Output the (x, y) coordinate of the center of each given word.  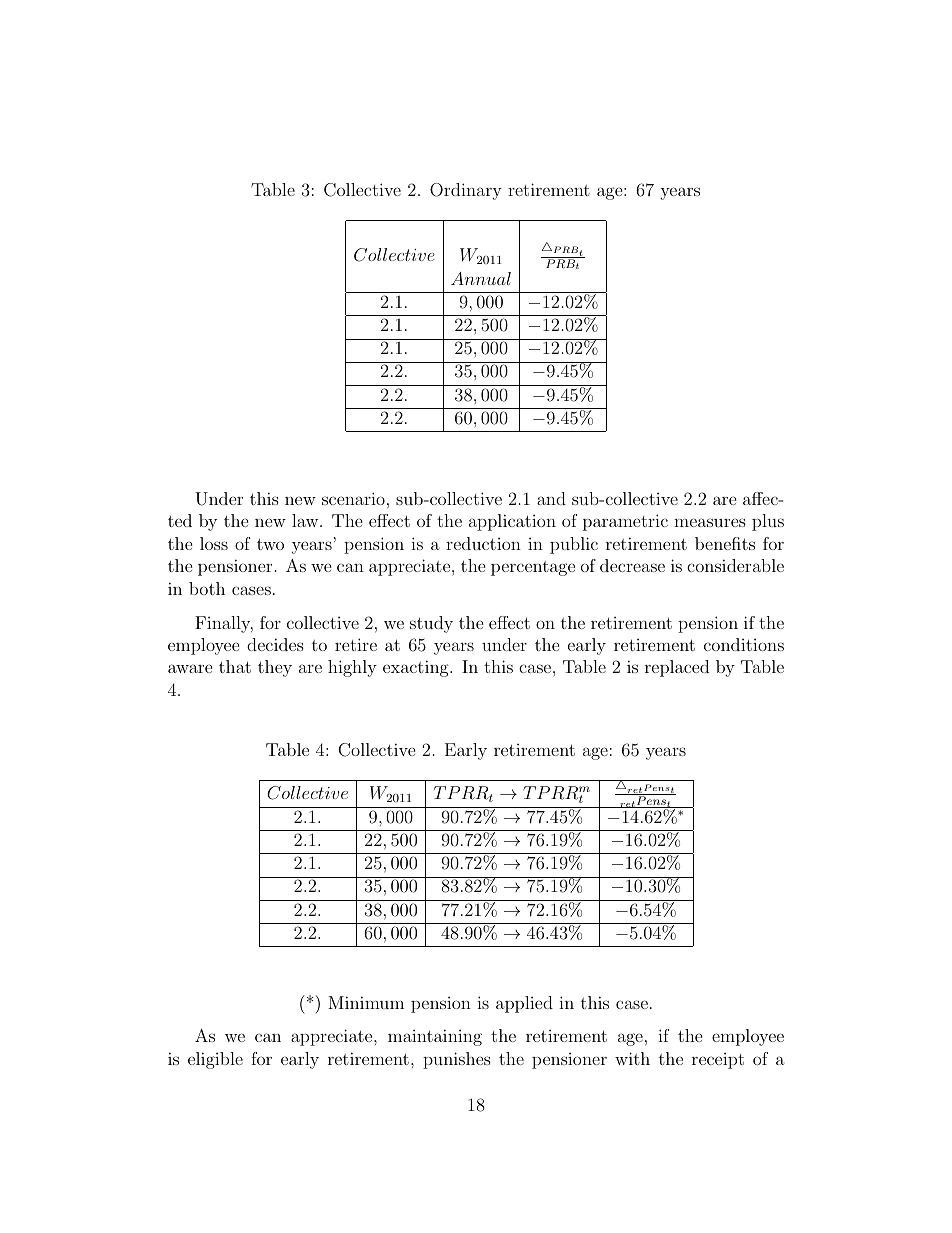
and (551, 498)
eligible (215, 1060)
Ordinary (466, 191)
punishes (457, 1060)
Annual (481, 278)
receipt (718, 1061)
